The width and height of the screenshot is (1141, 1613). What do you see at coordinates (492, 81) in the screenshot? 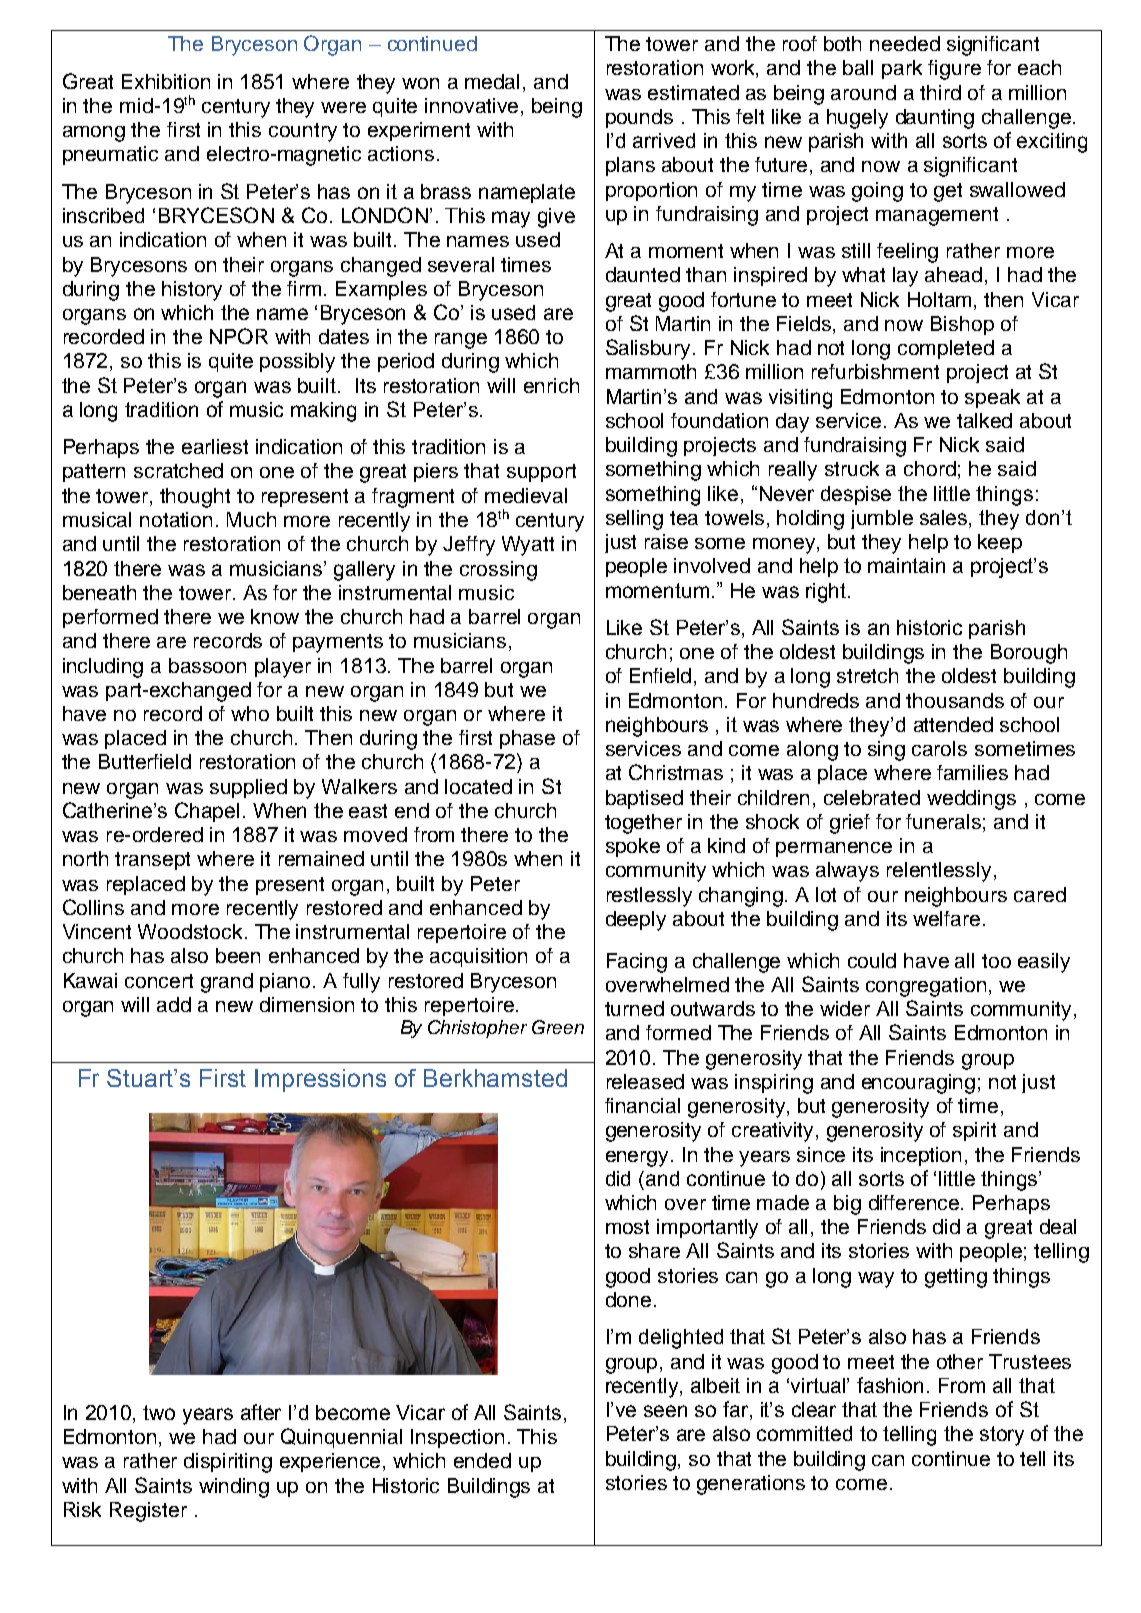
I see `medal` at bounding box center [492, 81].
